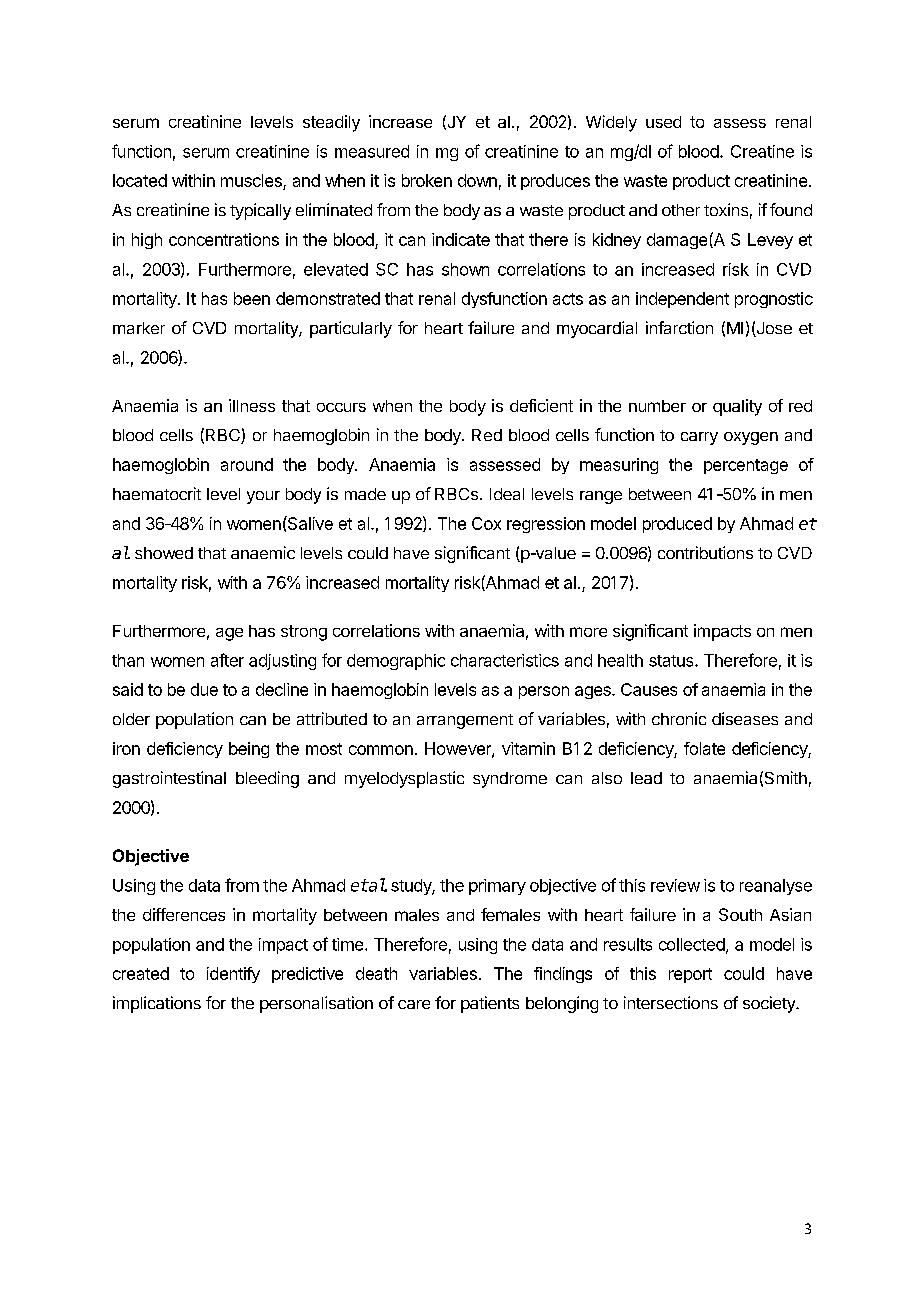 This screenshot has width=924, height=1308. What do you see at coordinates (690, 975) in the screenshot?
I see `report` at bounding box center [690, 975].
